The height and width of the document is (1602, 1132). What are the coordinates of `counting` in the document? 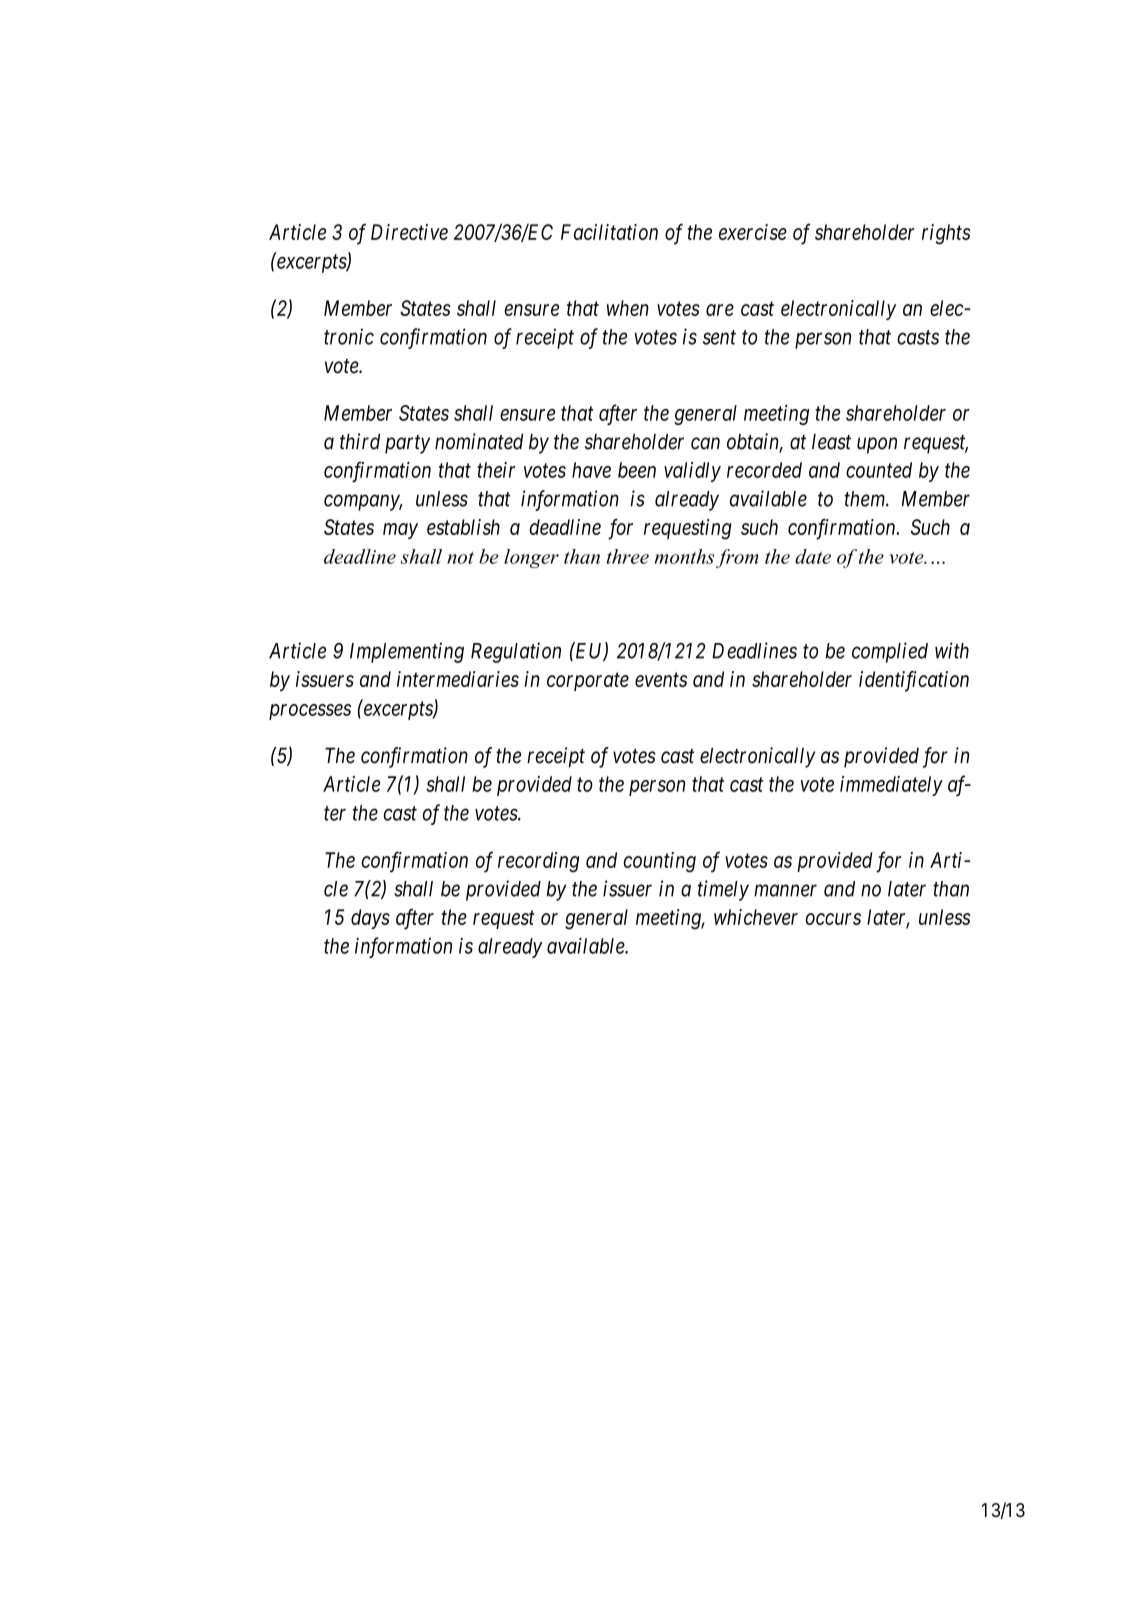 It's located at (660, 862).
